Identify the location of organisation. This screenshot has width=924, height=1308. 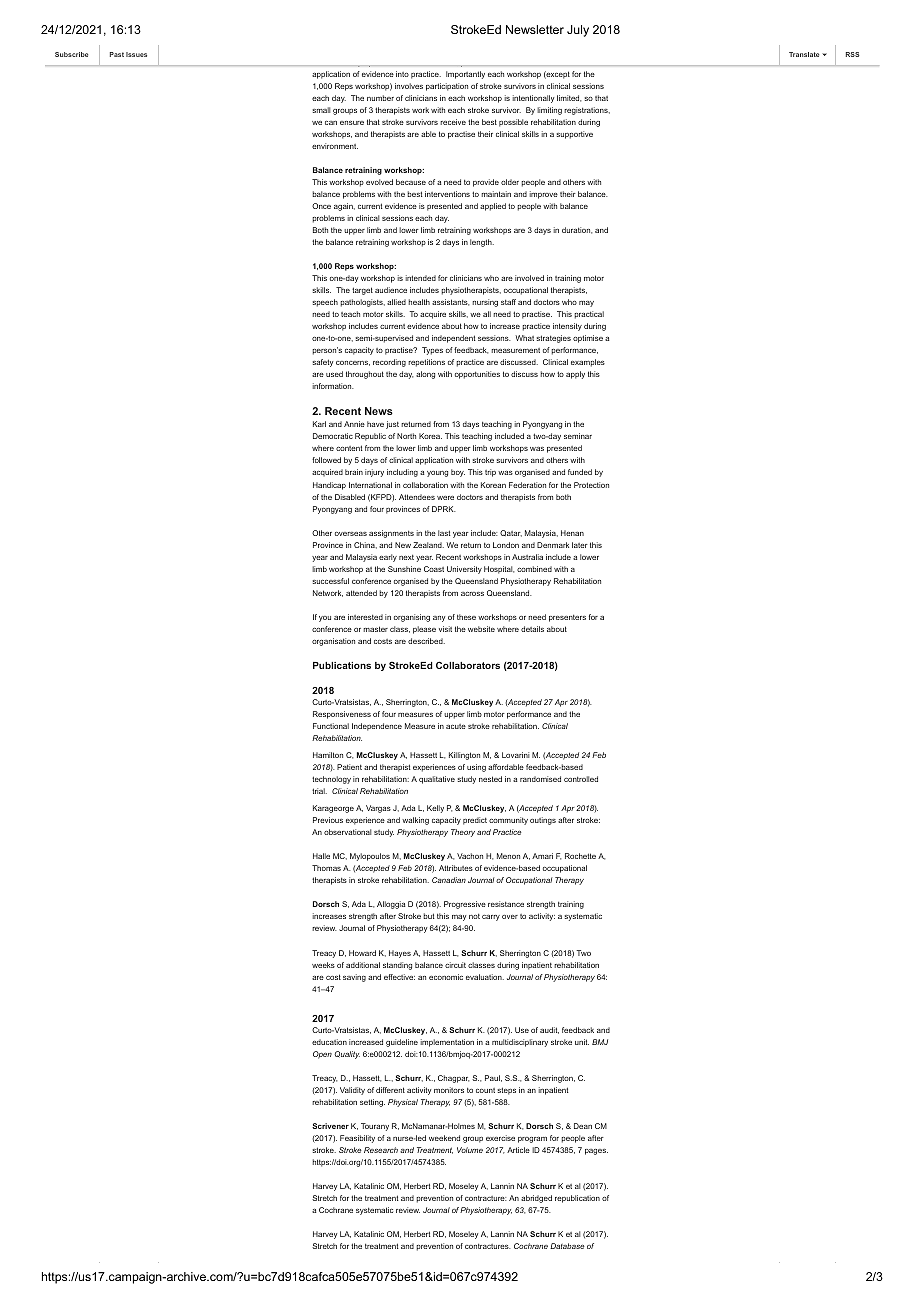
(333, 642).
